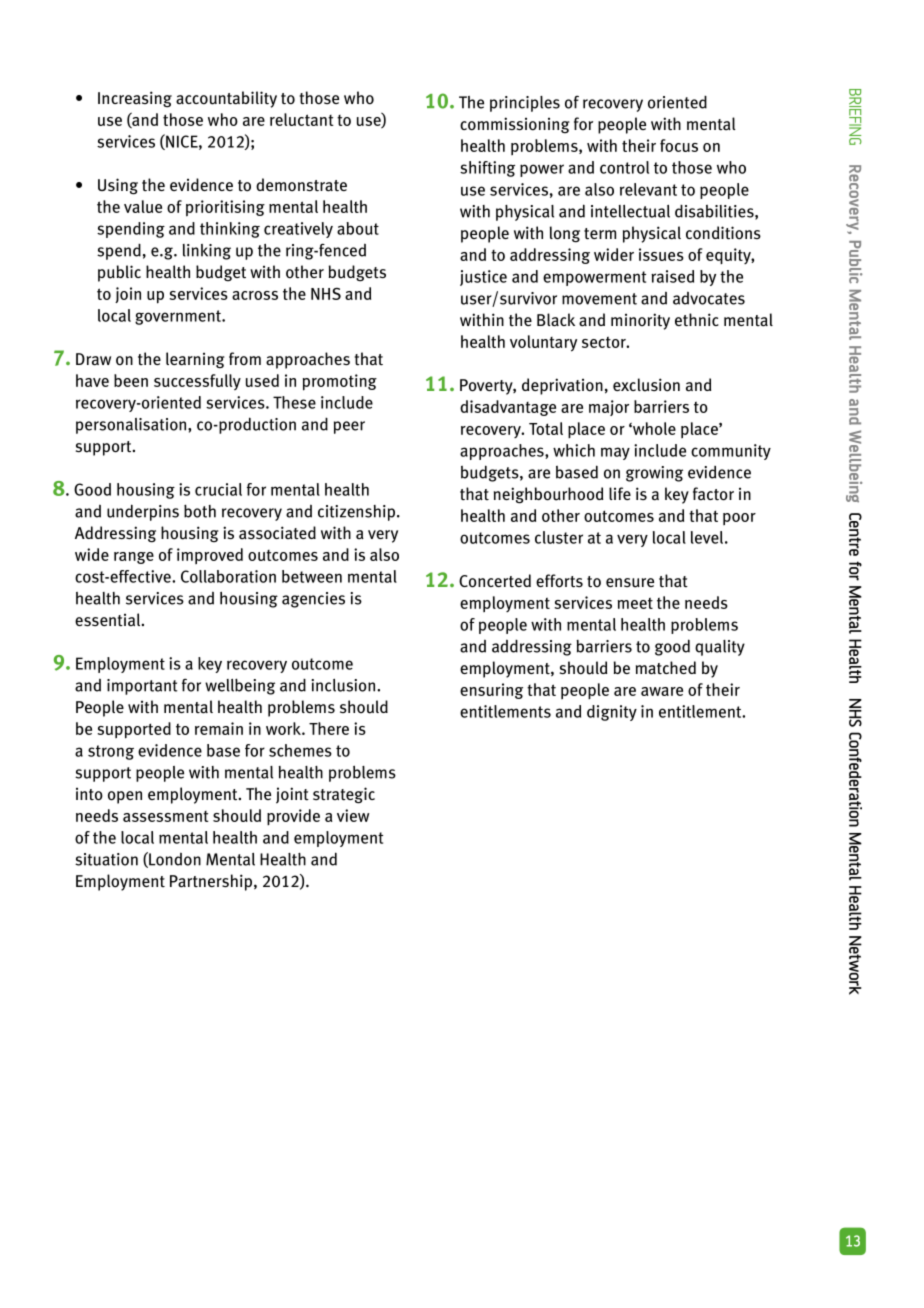  Describe the element at coordinates (483, 278) in the screenshot. I see `justice` at that location.
